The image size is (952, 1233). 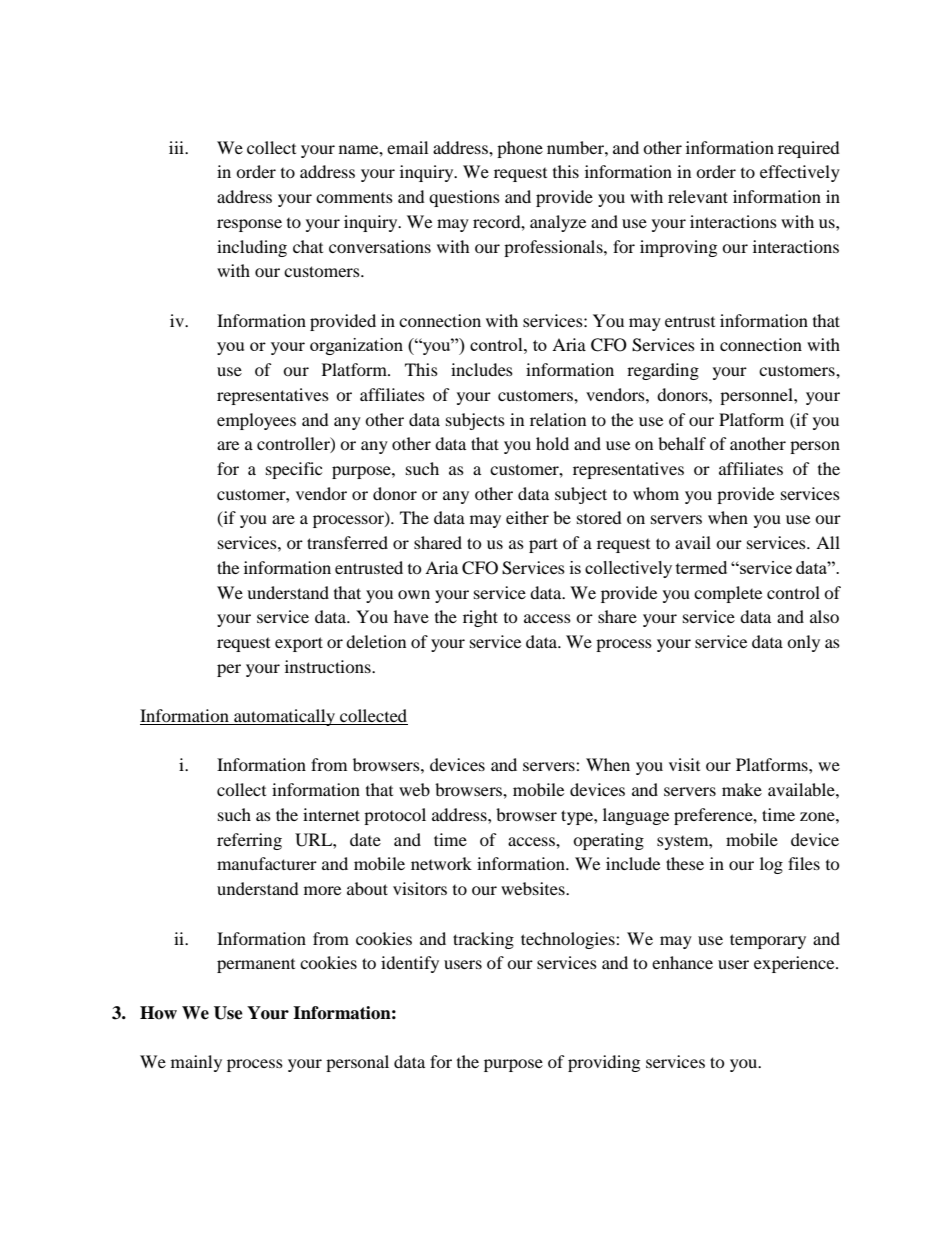 What do you see at coordinates (604, 1063) in the screenshot?
I see `providing` at bounding box center [604, 1063].
